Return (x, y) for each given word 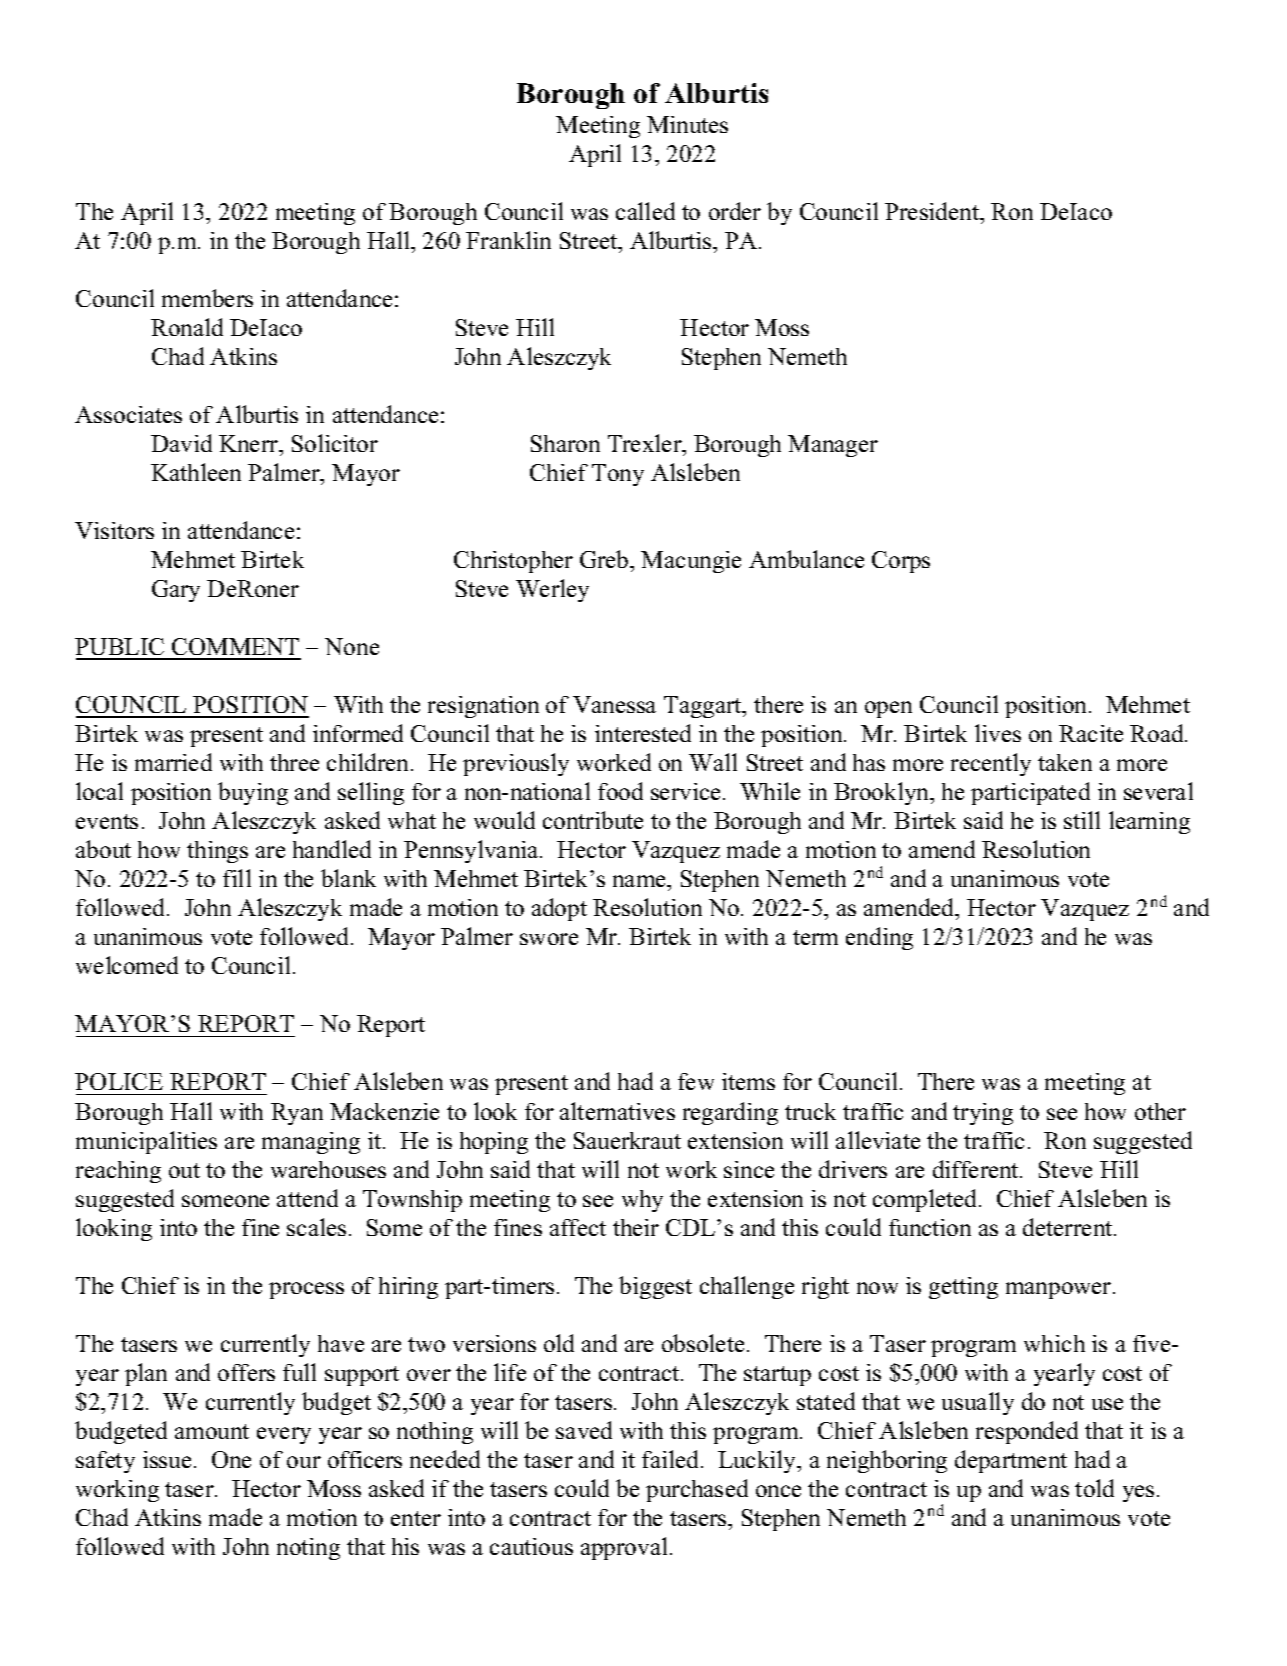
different (977, 1169)
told (1094, 1488)
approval (624, 1548)
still (1082, 820)
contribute (593, 820)
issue (167, 1459)
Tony (618, 475)
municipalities (146, 1142)
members (207, 298)
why (642, 1201)
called (645, 211)
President (933, 211)
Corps (901, 562)
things (217, 852)
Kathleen (196, 472)
